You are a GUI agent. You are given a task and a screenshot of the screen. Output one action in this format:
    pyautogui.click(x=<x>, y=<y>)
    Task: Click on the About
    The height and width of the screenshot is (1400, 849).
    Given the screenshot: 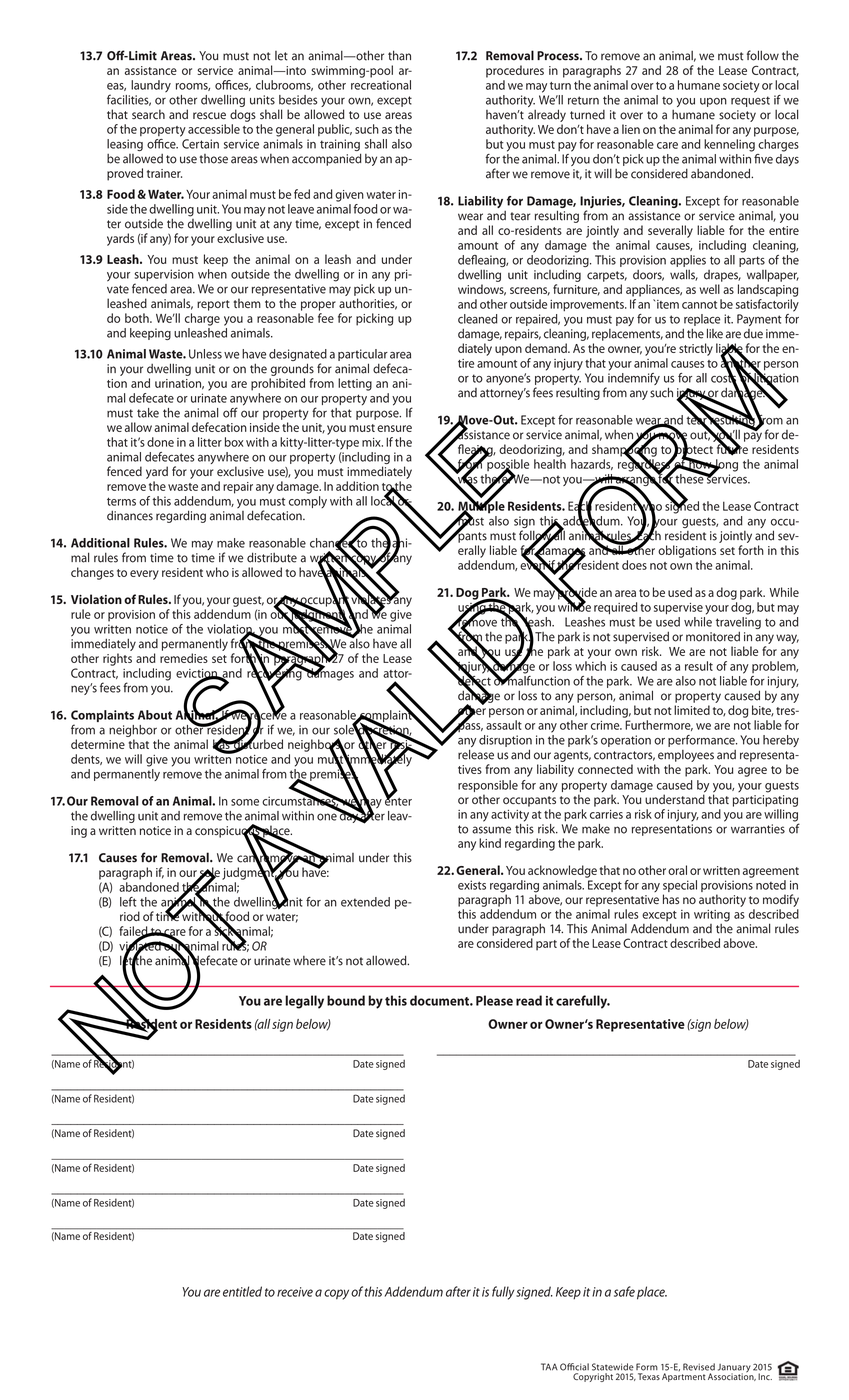 What is the action you would take?
    pyautogui.click(x=155, y=715)
